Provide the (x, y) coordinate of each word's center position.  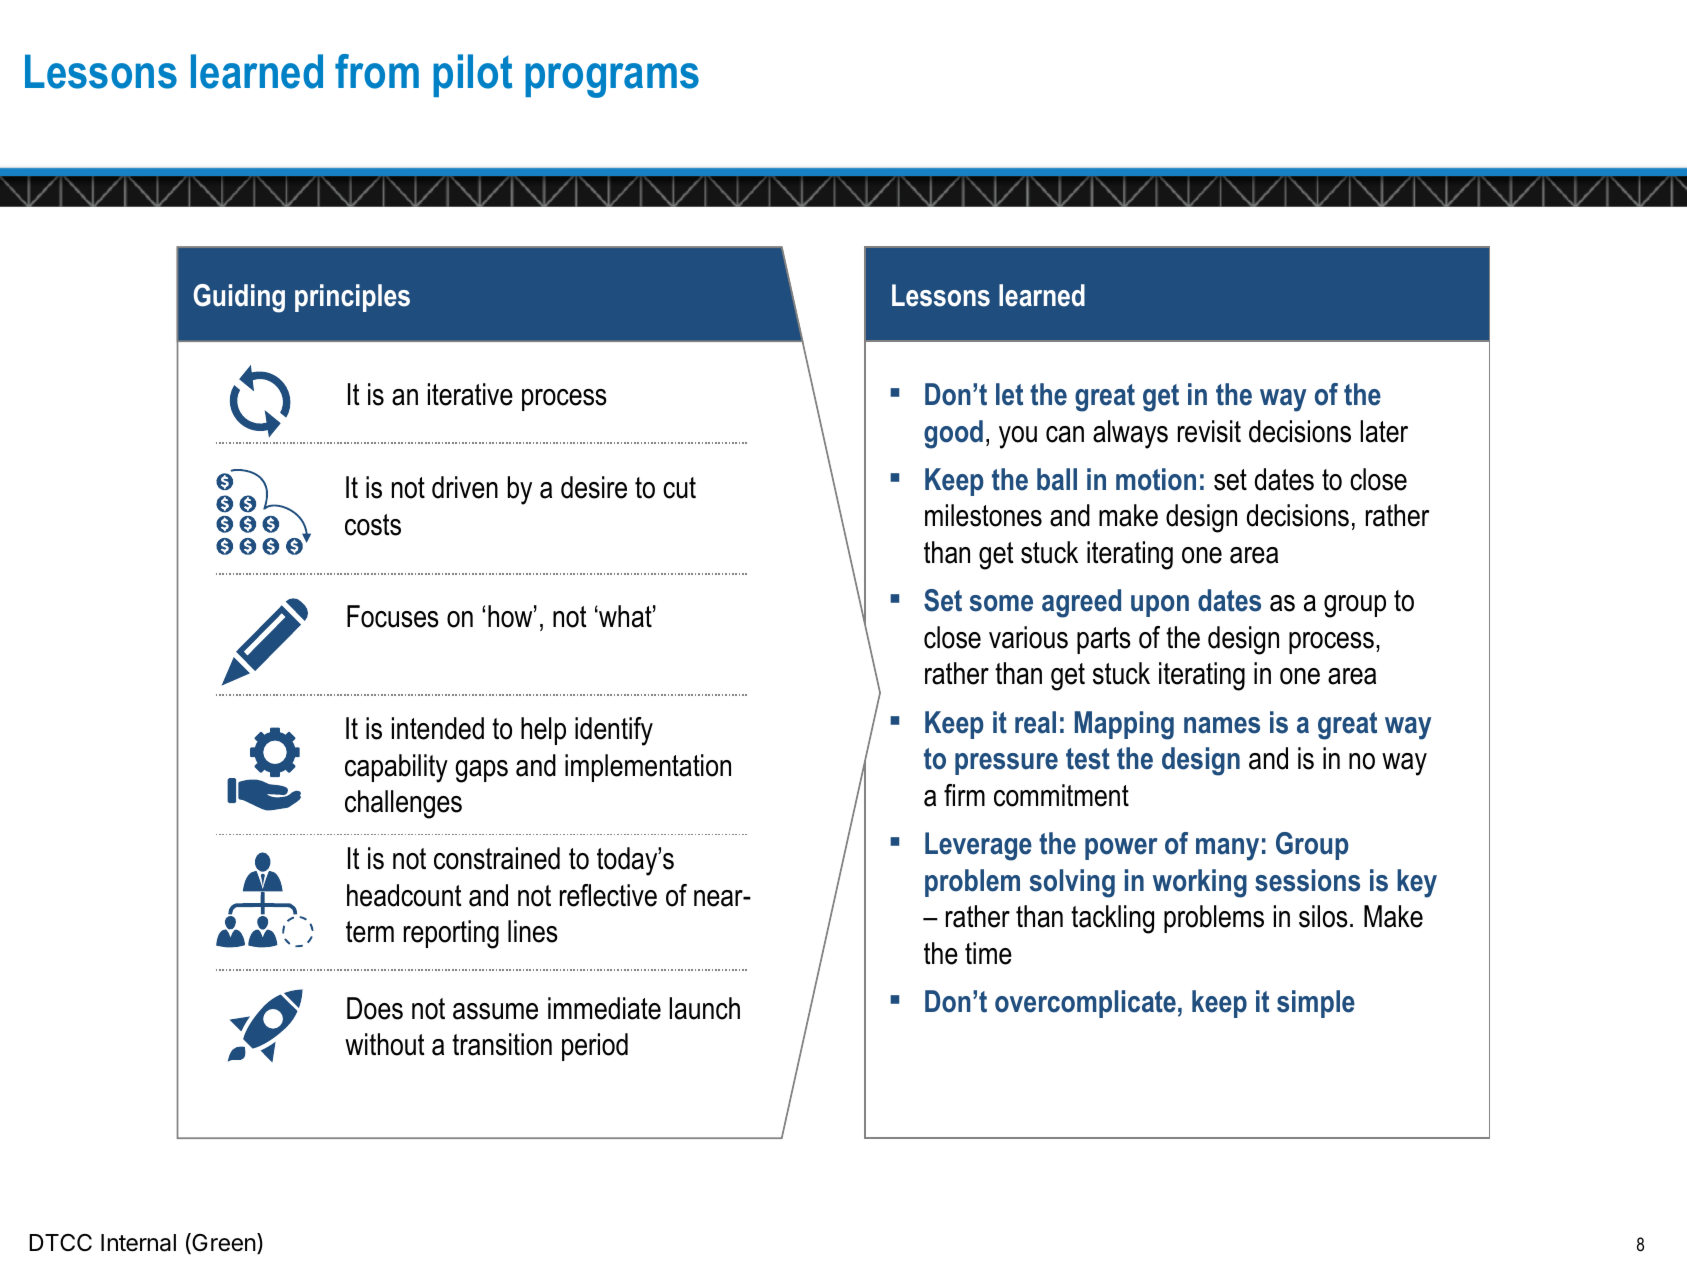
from (377, 71)
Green (223, 1243)
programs (612, 80)
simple (1316, 1004)
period (595, 1047)
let (1009, 394)
